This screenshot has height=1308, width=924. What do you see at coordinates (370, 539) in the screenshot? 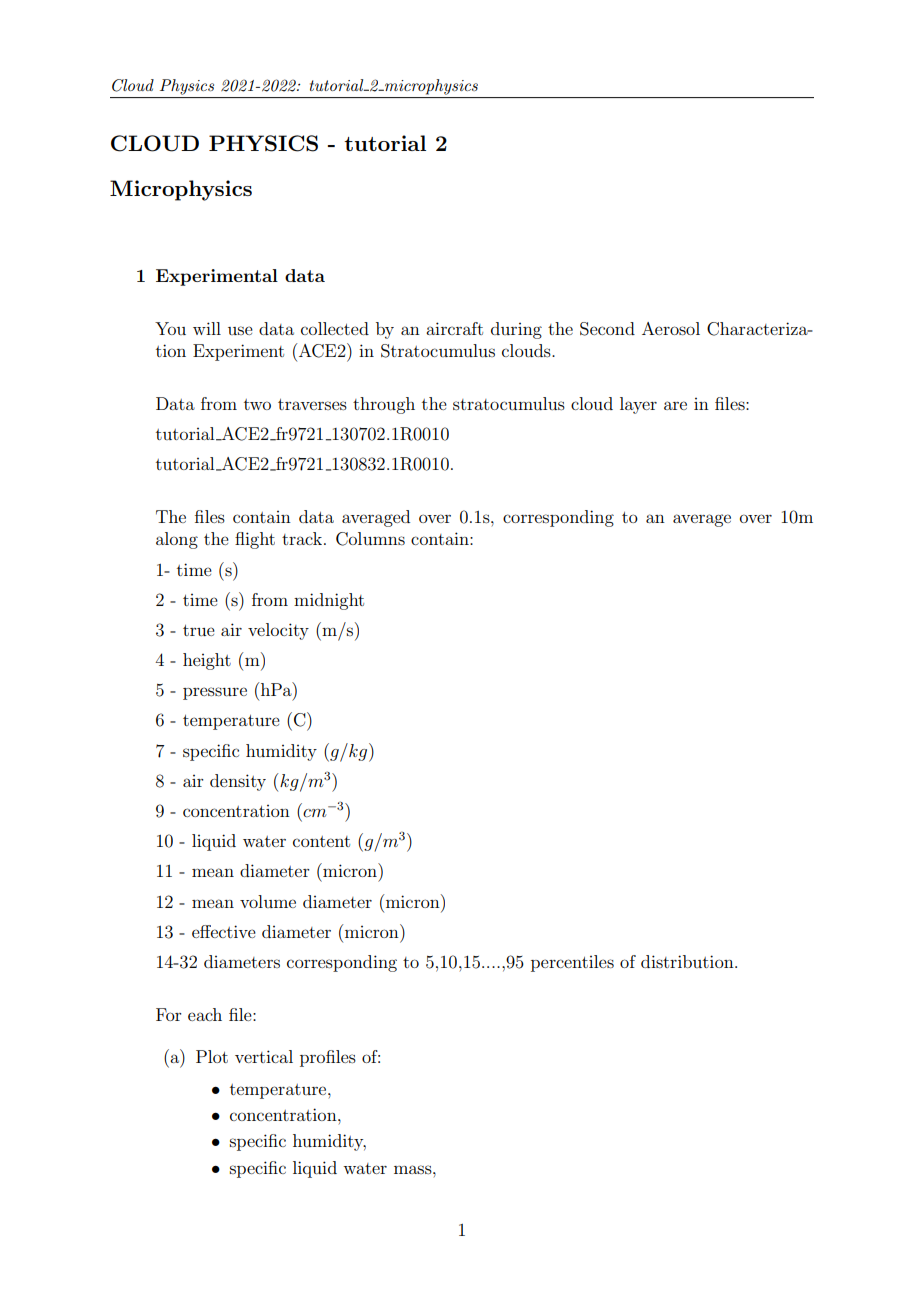
I see `Columns` at bounding box center [370, 539].
